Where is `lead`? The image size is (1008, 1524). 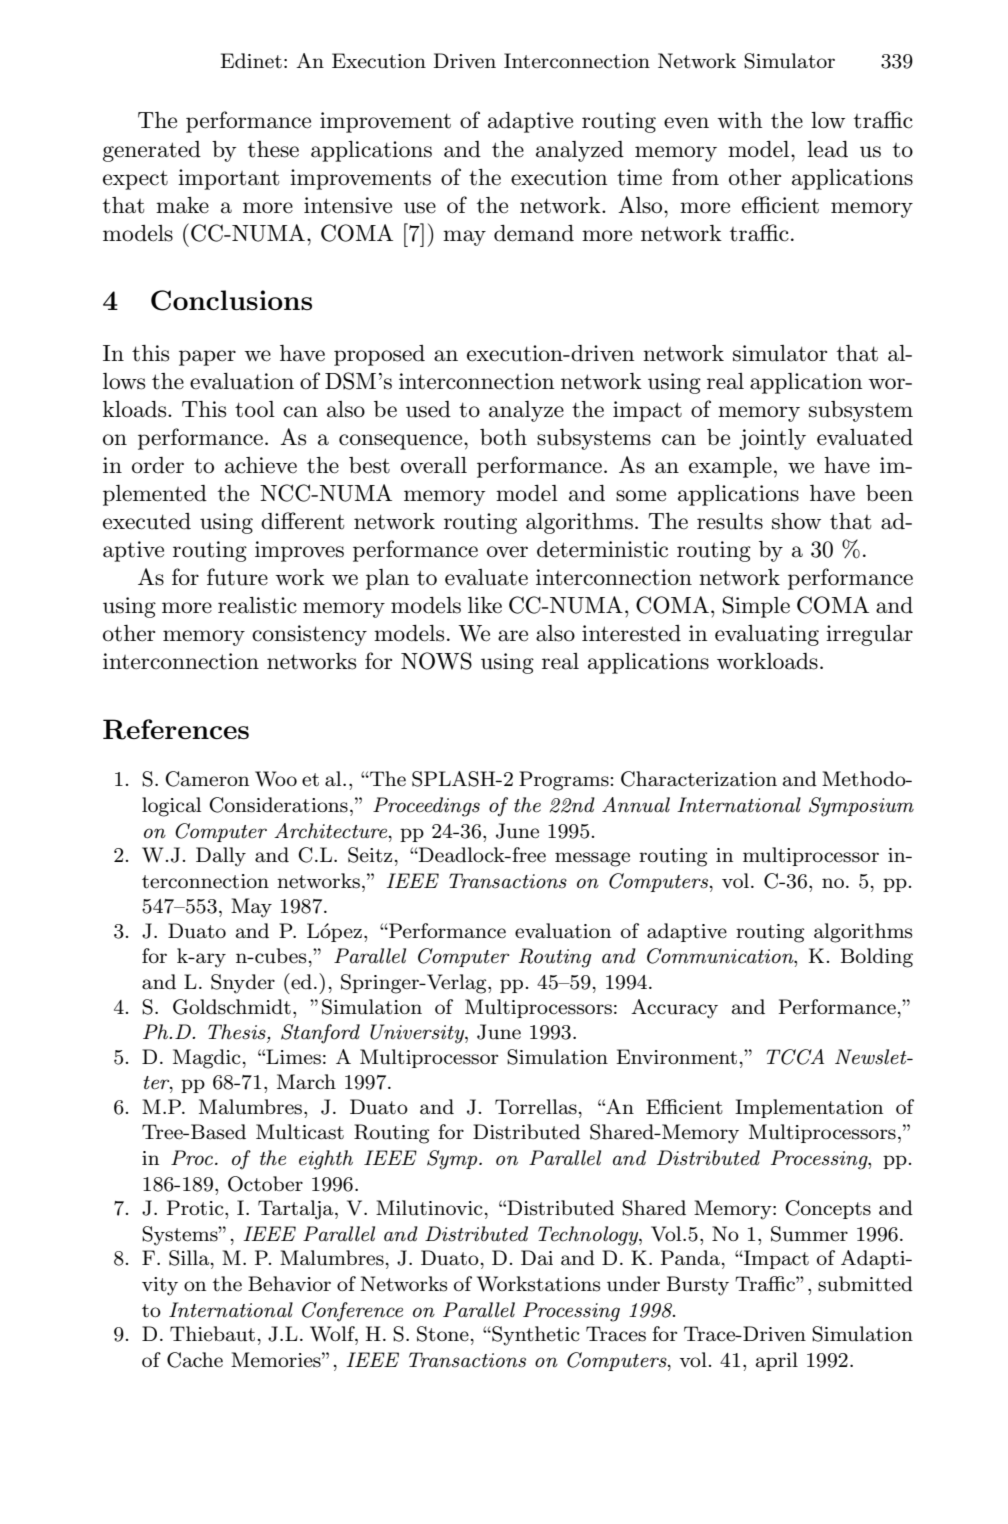
lead is located at coordinates (827, 149).
